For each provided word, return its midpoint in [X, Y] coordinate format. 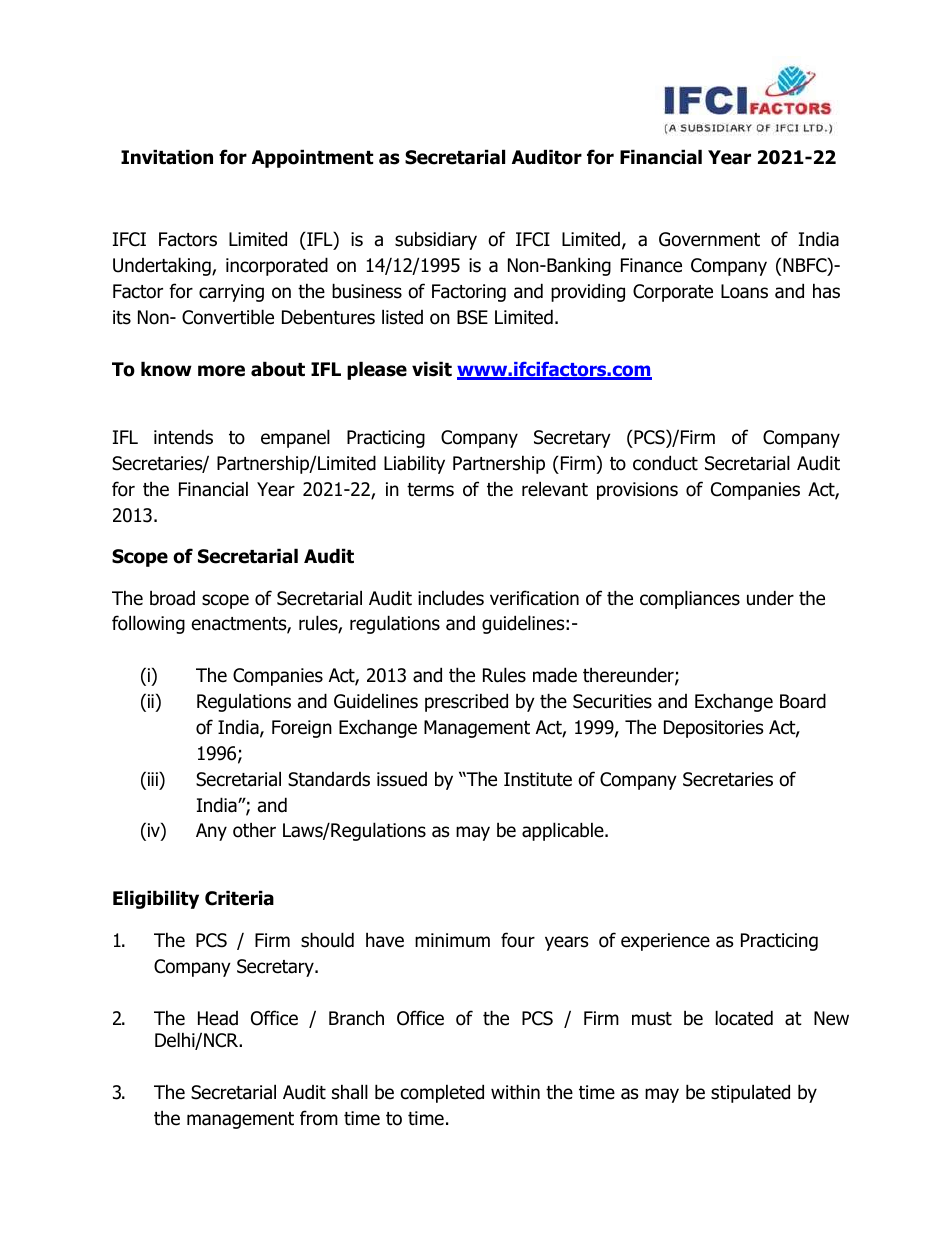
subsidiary [436, 240]
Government [709, 239]
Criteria [239, 898]
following [148, 624]
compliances [690, 599]
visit [432, 369]
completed [442, 1093]
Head [218, 1018]
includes [451, 598]
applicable [564, 831]
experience [665, 942]
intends [183, 437]
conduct [665, 463]
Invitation [167, 157]
